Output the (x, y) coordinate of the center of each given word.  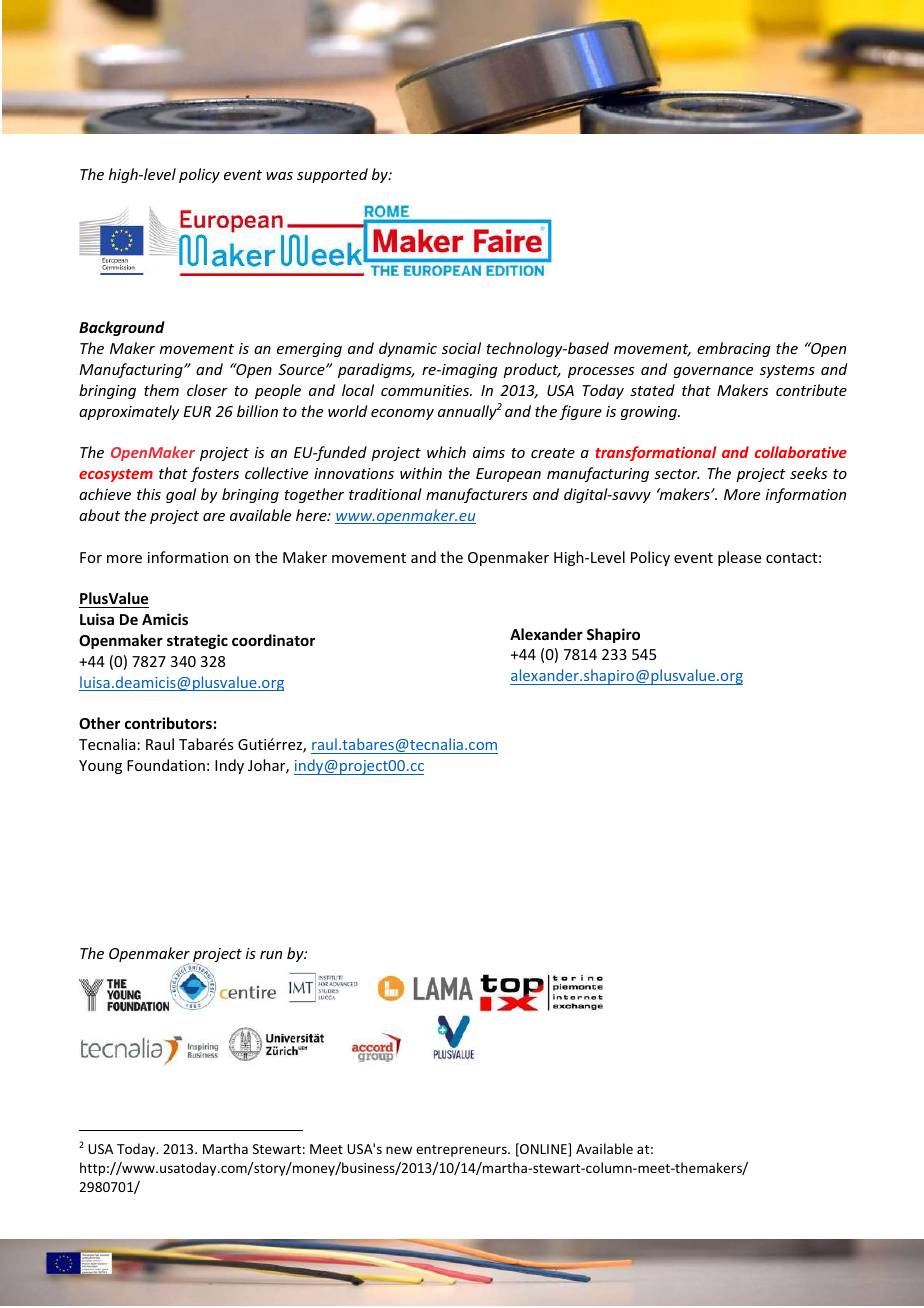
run (271, 955)
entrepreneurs (462, 1151)
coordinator (273, 640)
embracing (734, 349)
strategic (197, 641)
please (739, 558)
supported (332, 175)
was (279, 176)
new (399, 1150)
